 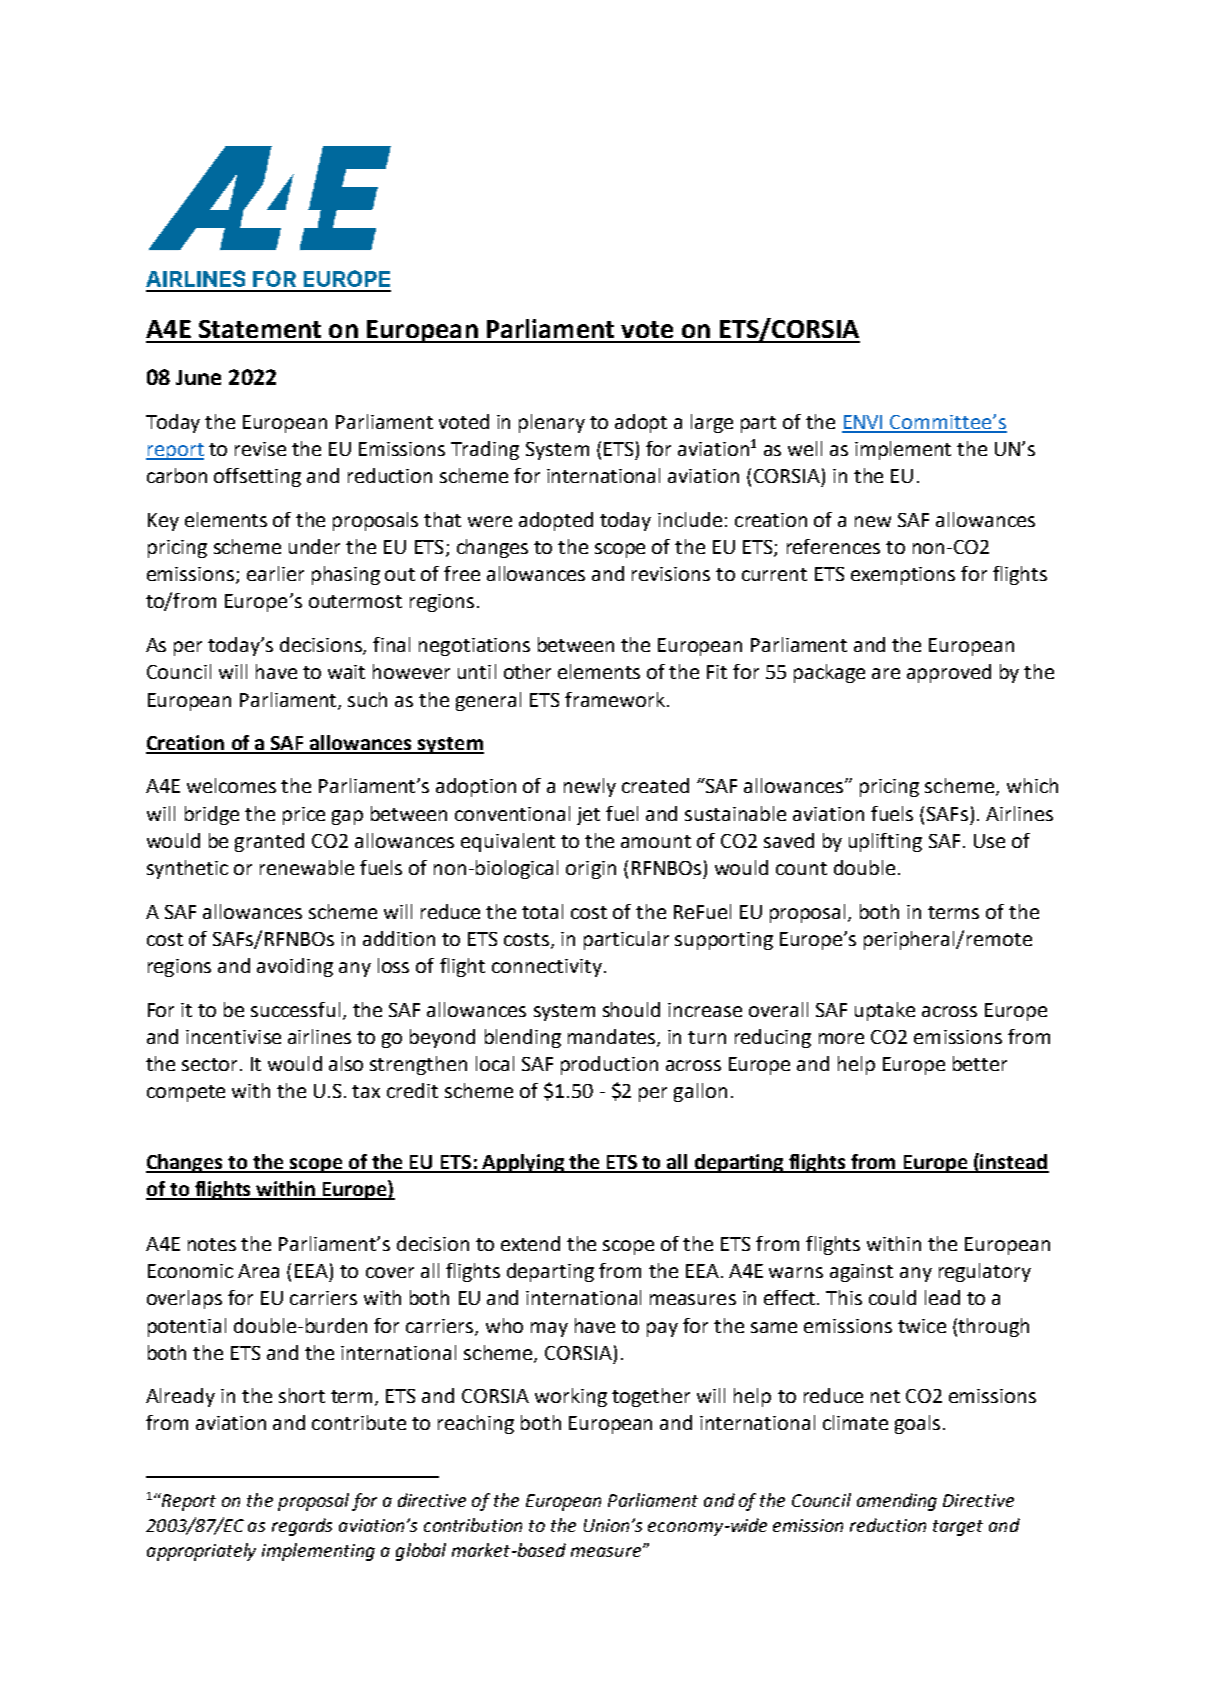 What do you see at coordinates (547, 968) in the document?
I see `connectivity` at bounding box center [547, 968].
